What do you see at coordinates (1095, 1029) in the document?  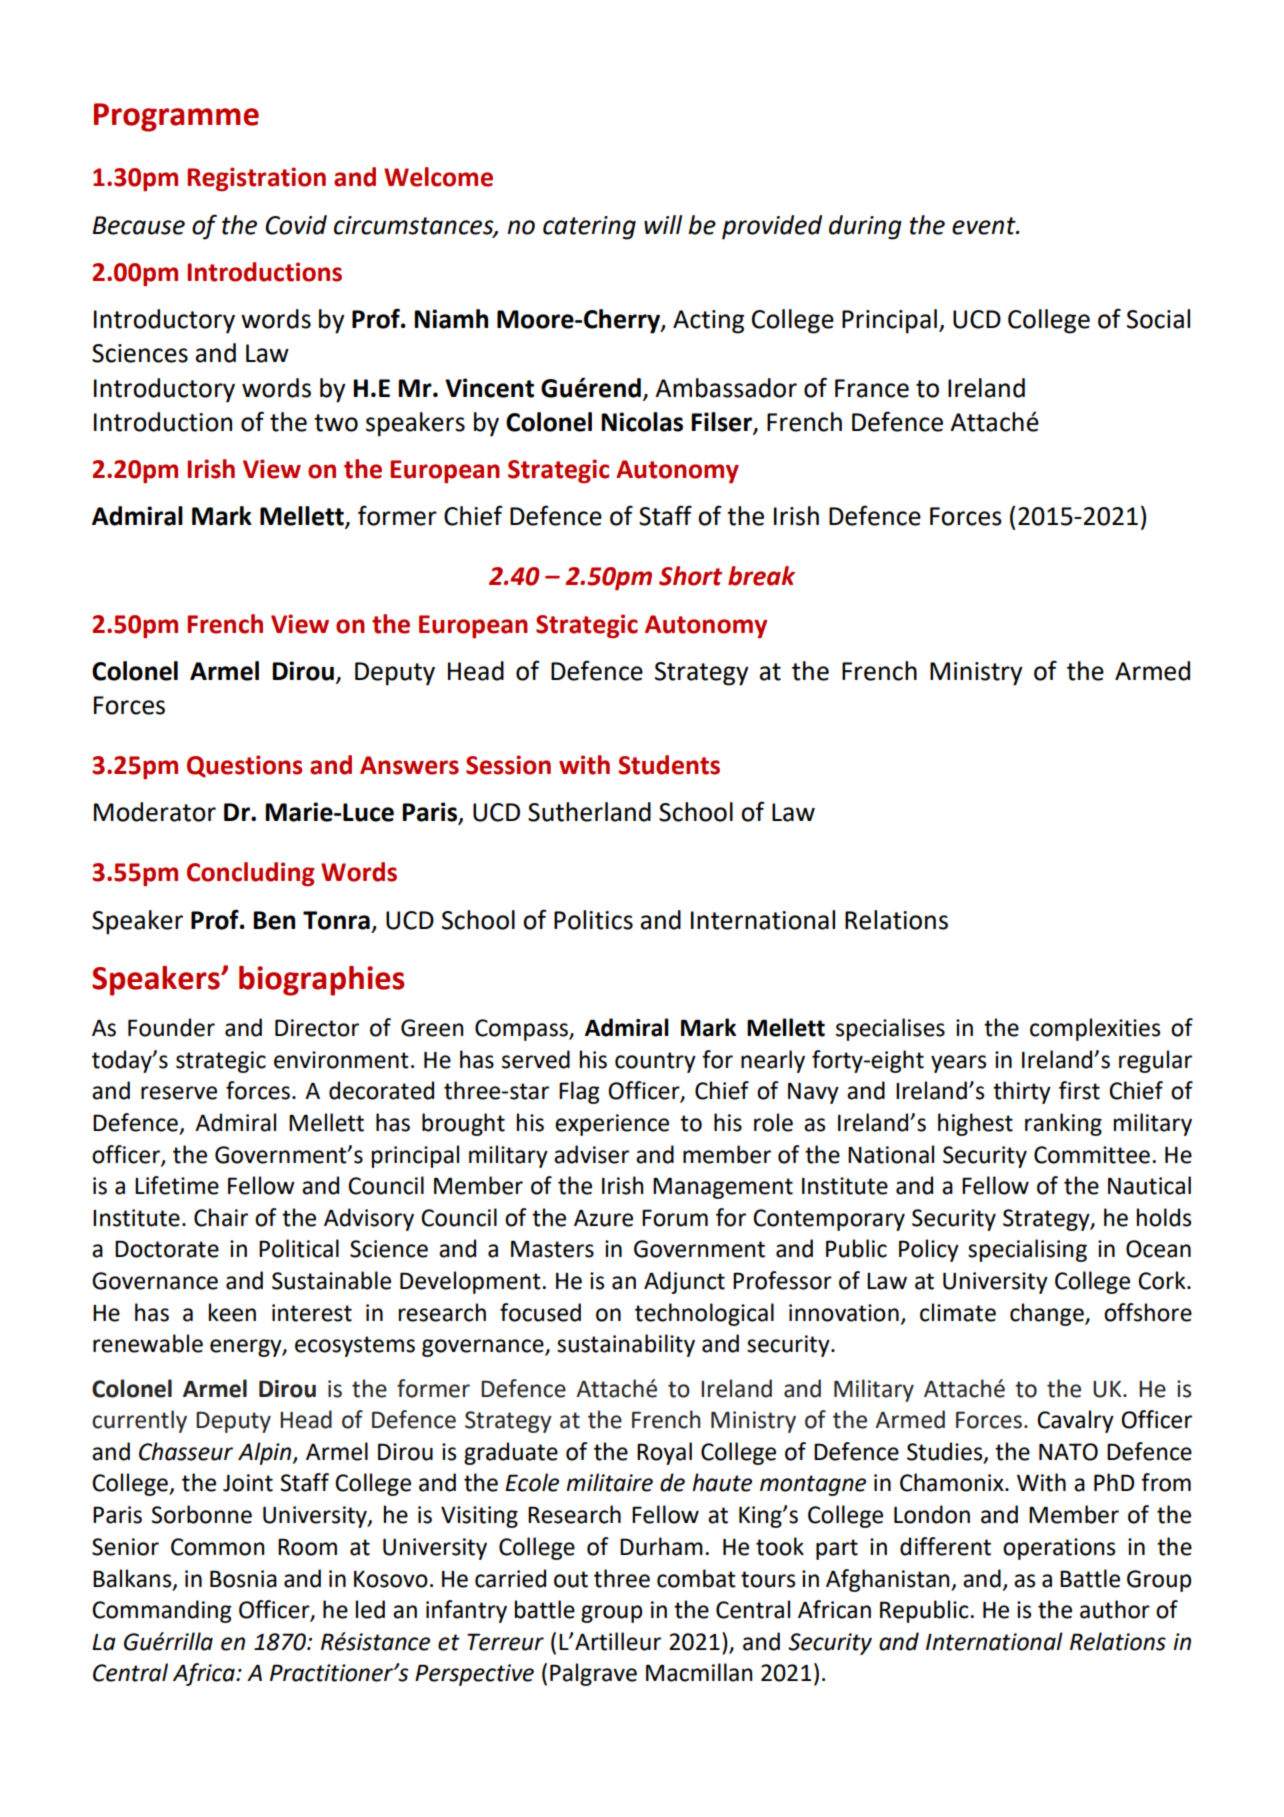 I see `complexities` at bounding box center [1095, 1029].
